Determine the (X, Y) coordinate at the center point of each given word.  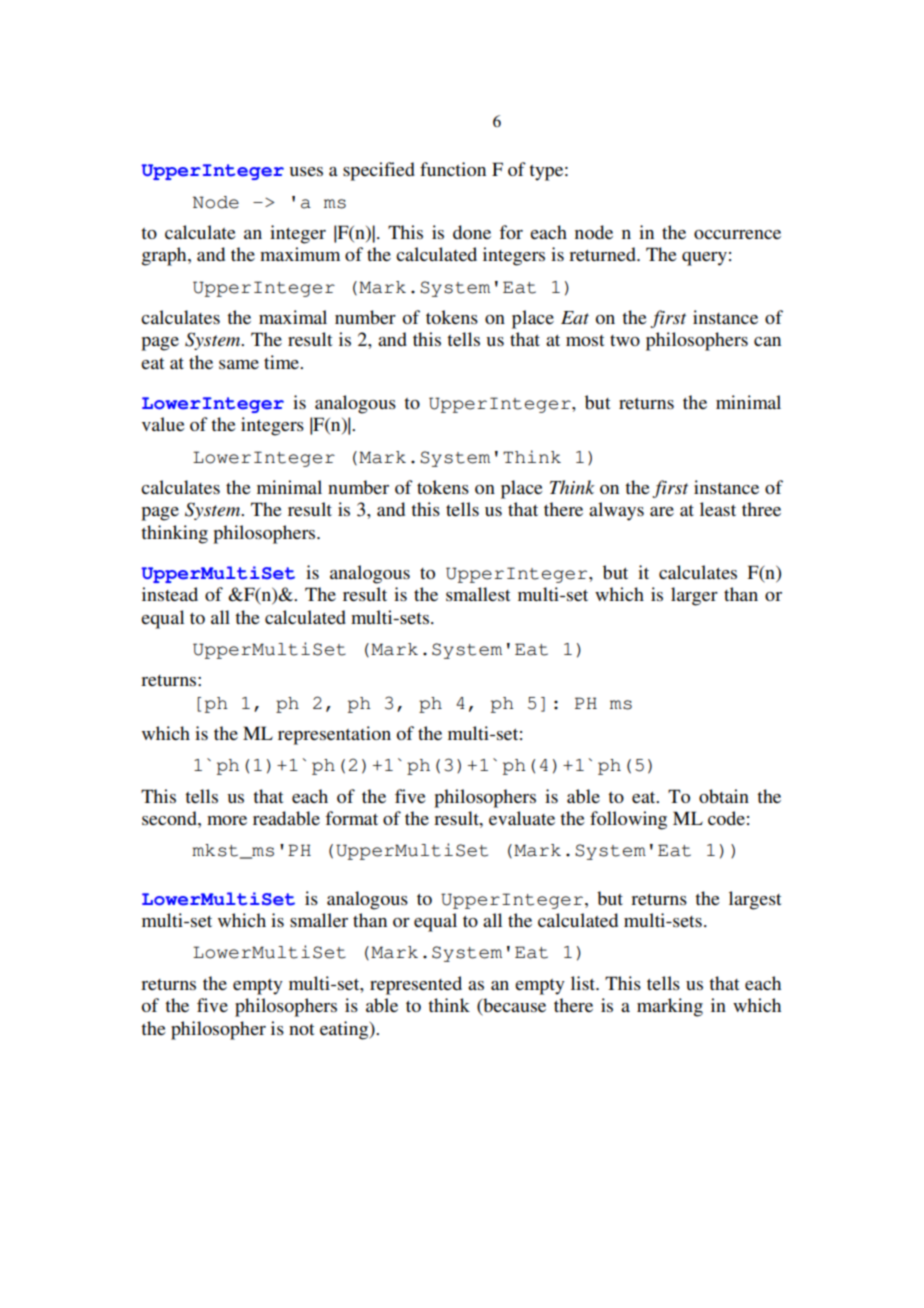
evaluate (522, 818)
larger (694, 596)
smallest (478, 594)
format (351, 818)
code (726, 818)
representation (334, 735)
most (585, 340)
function (453, 169)
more (227, 820)
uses (306, 171)
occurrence (737, 234)
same (239, 364)
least (718, 509)
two (625, 340)
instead (170, 594)
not (301, 1029)
